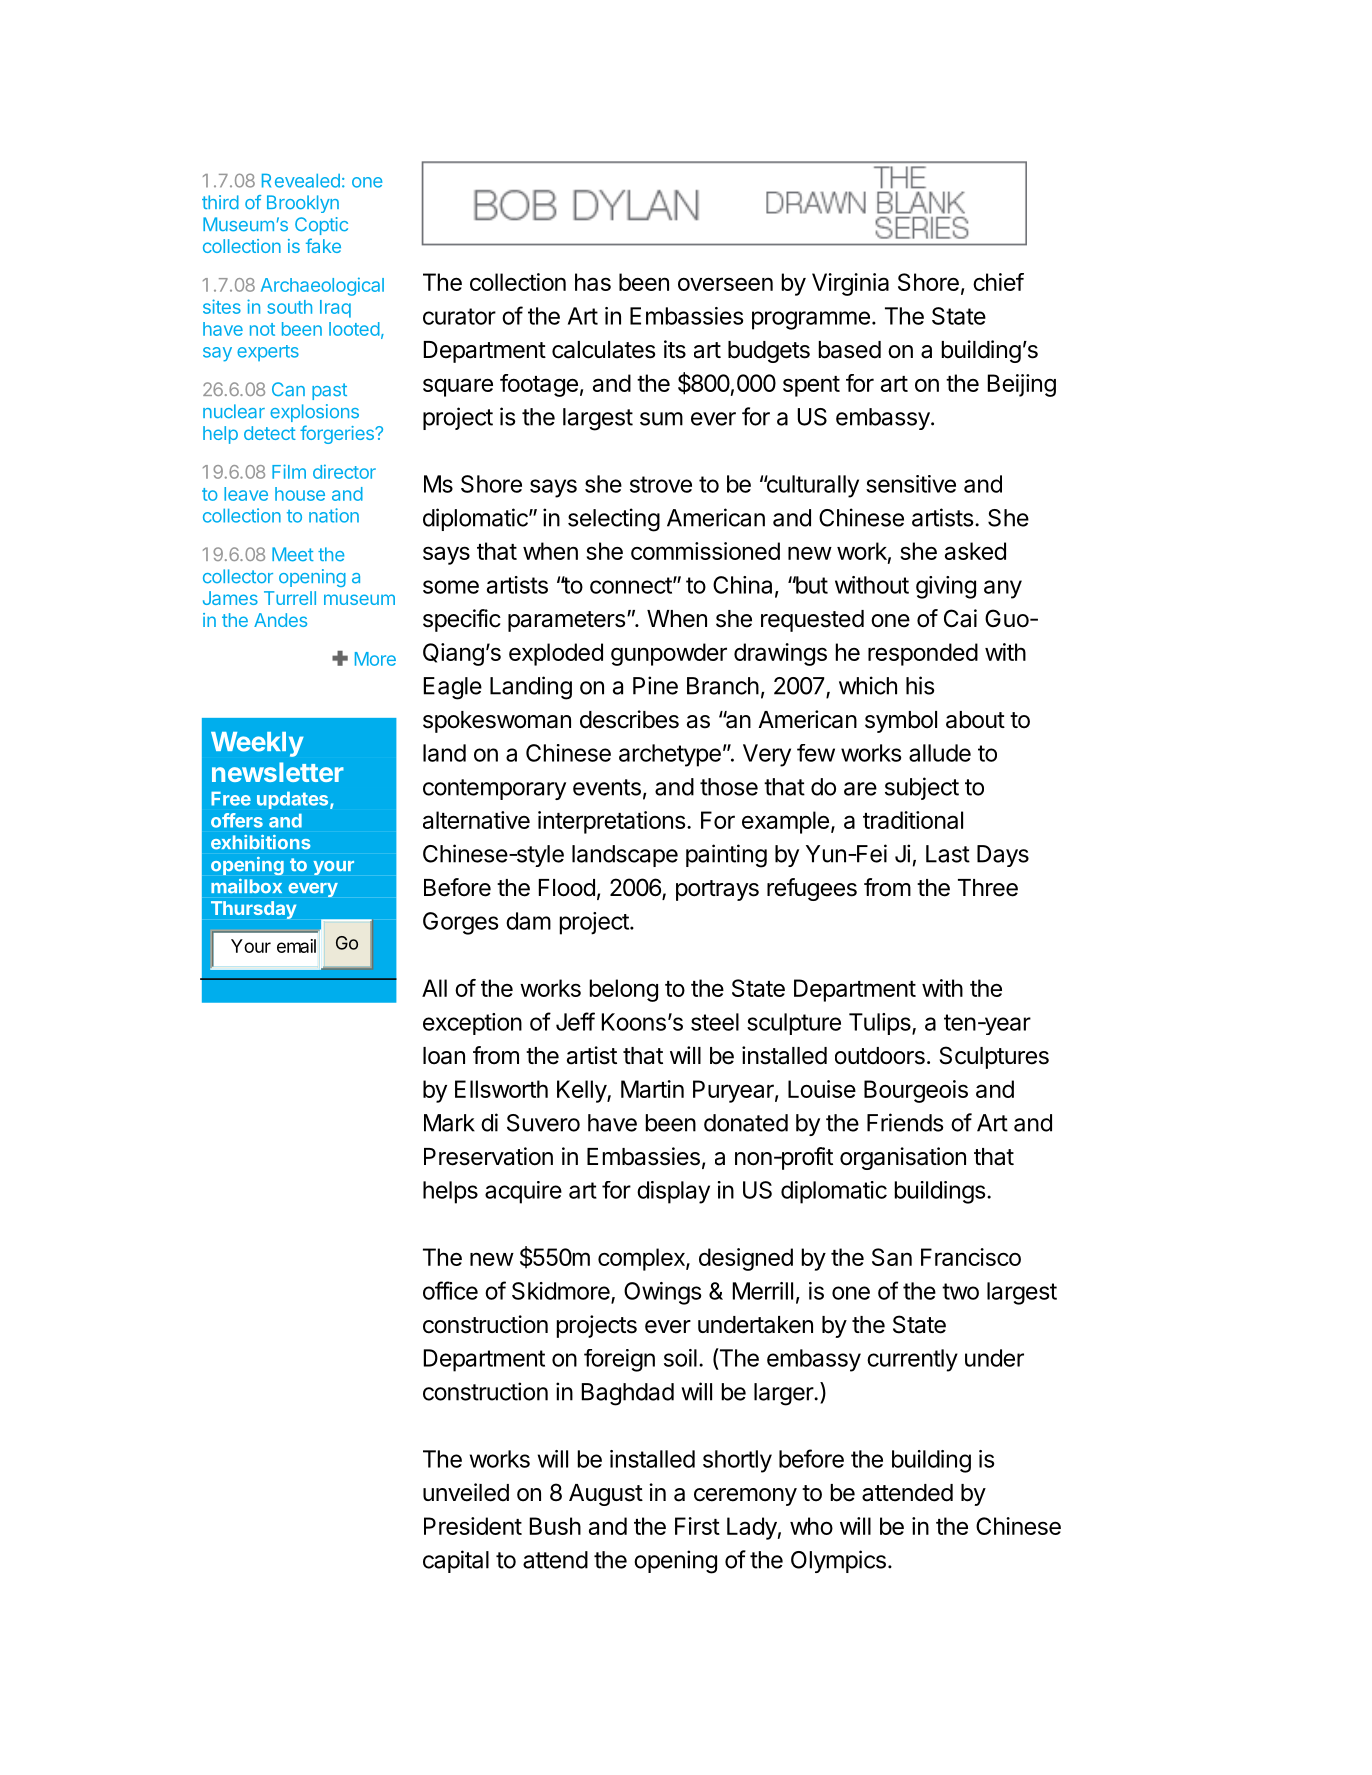  I want to click on house, so click(300, 494).
